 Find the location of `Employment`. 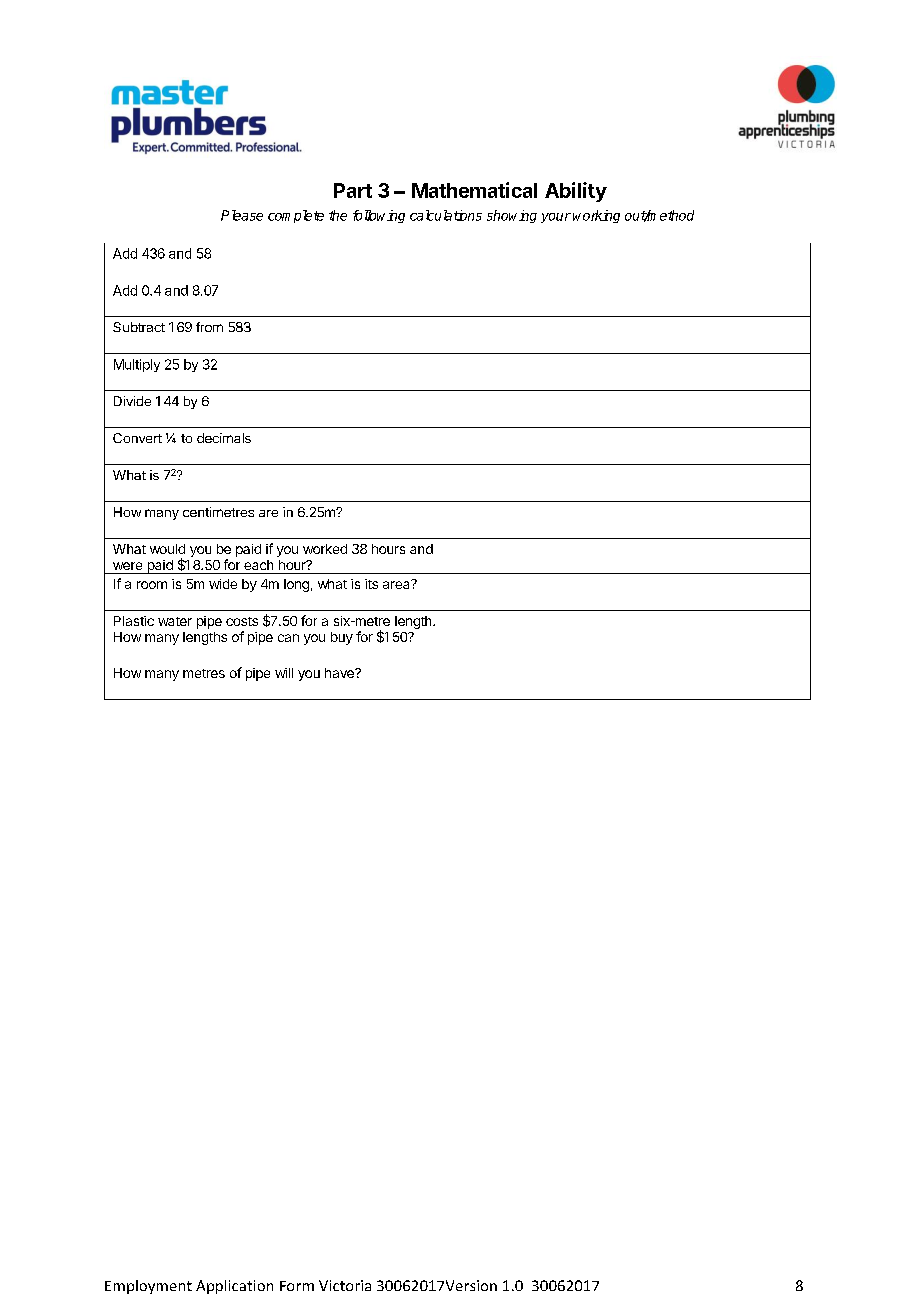

Employment is located at coordinates (148, 1287).
